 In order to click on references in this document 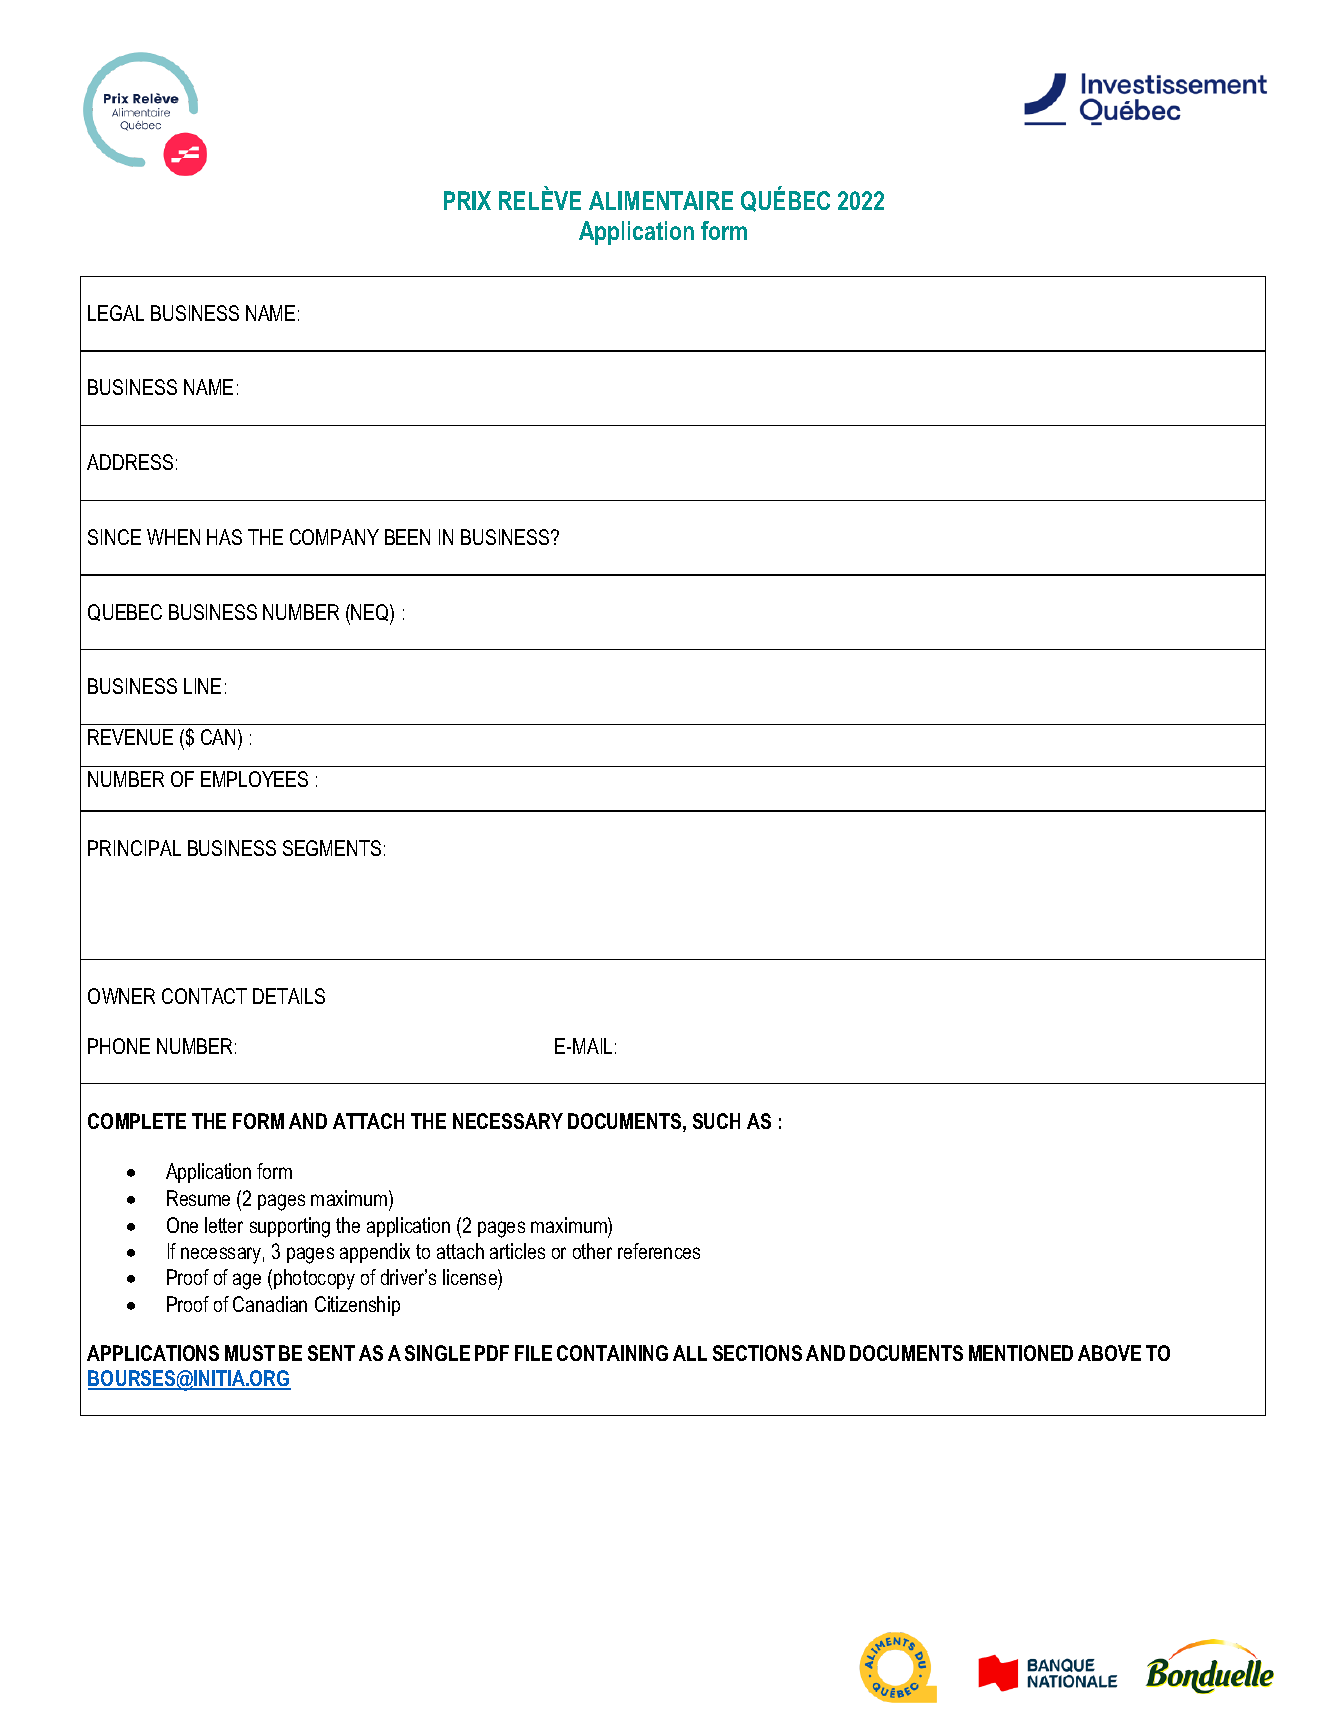, I will do `click(659, 1251)`.
